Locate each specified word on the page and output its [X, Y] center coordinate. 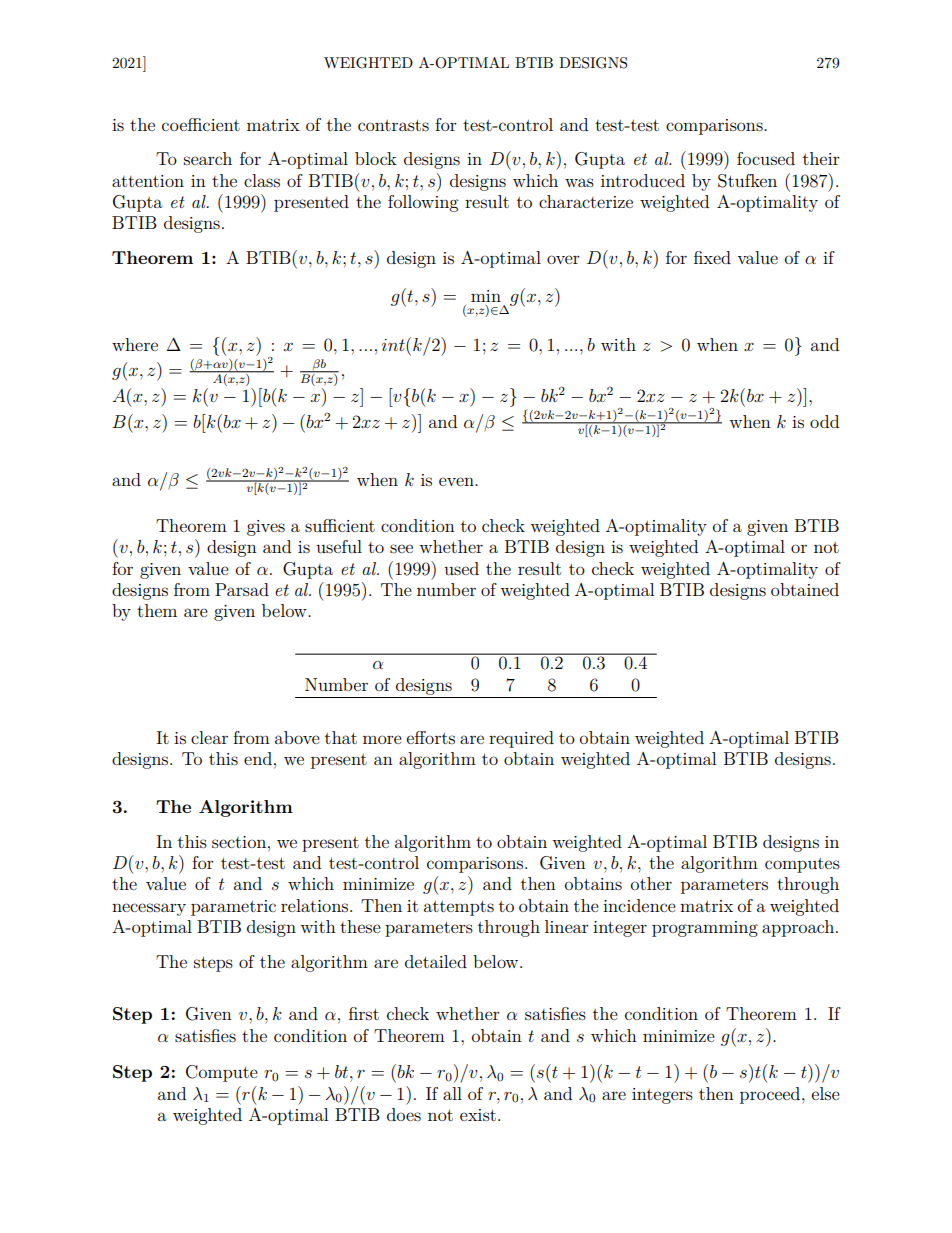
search [208, 158]
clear [209, 737]
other [651, 883]
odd [824, 421]
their [821, 158]
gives [266, 528]
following [423, 203]
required [521, 739]
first [364, 1013]
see [401, 548]
